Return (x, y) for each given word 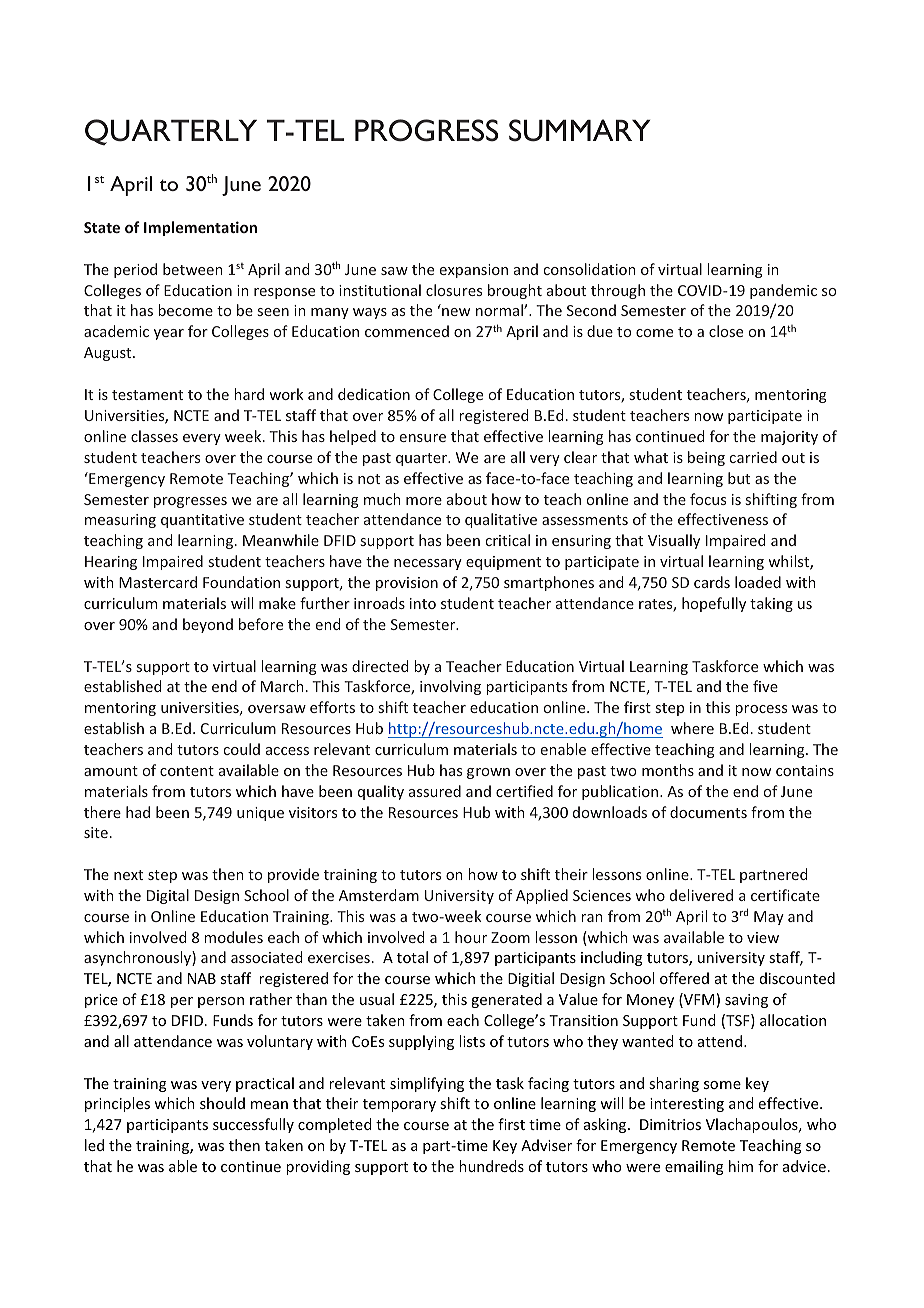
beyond (208, 625)
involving (450, 687)
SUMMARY (580, 130)
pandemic (783, 291)
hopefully (714, 604)
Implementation (200, 228)
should (222, 1103)
